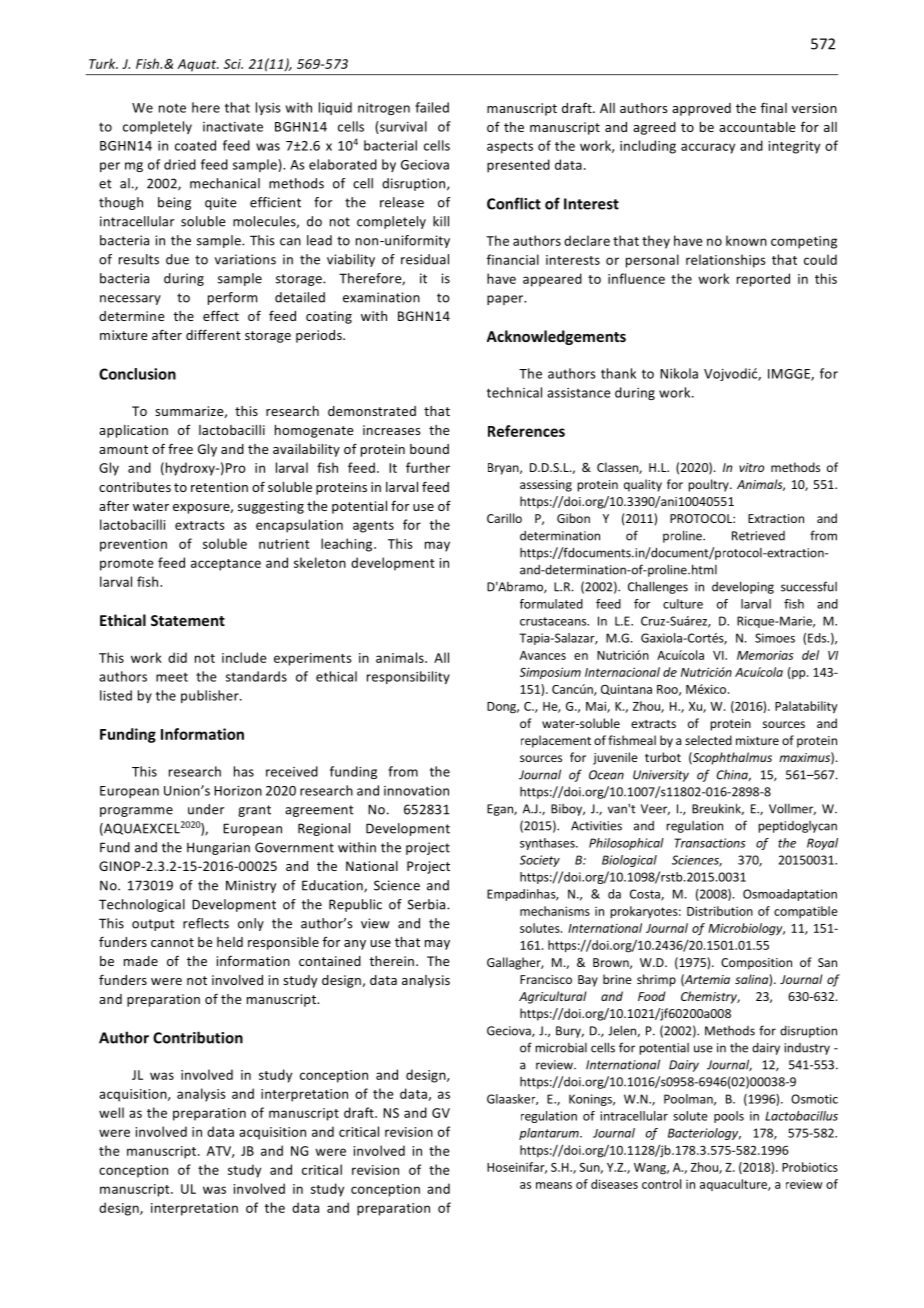 This screenshot has height=1308, width=924. What do you see at coordinates (213, 334) in the screenshot?
I see `different` at bounding box center [213, 334].
